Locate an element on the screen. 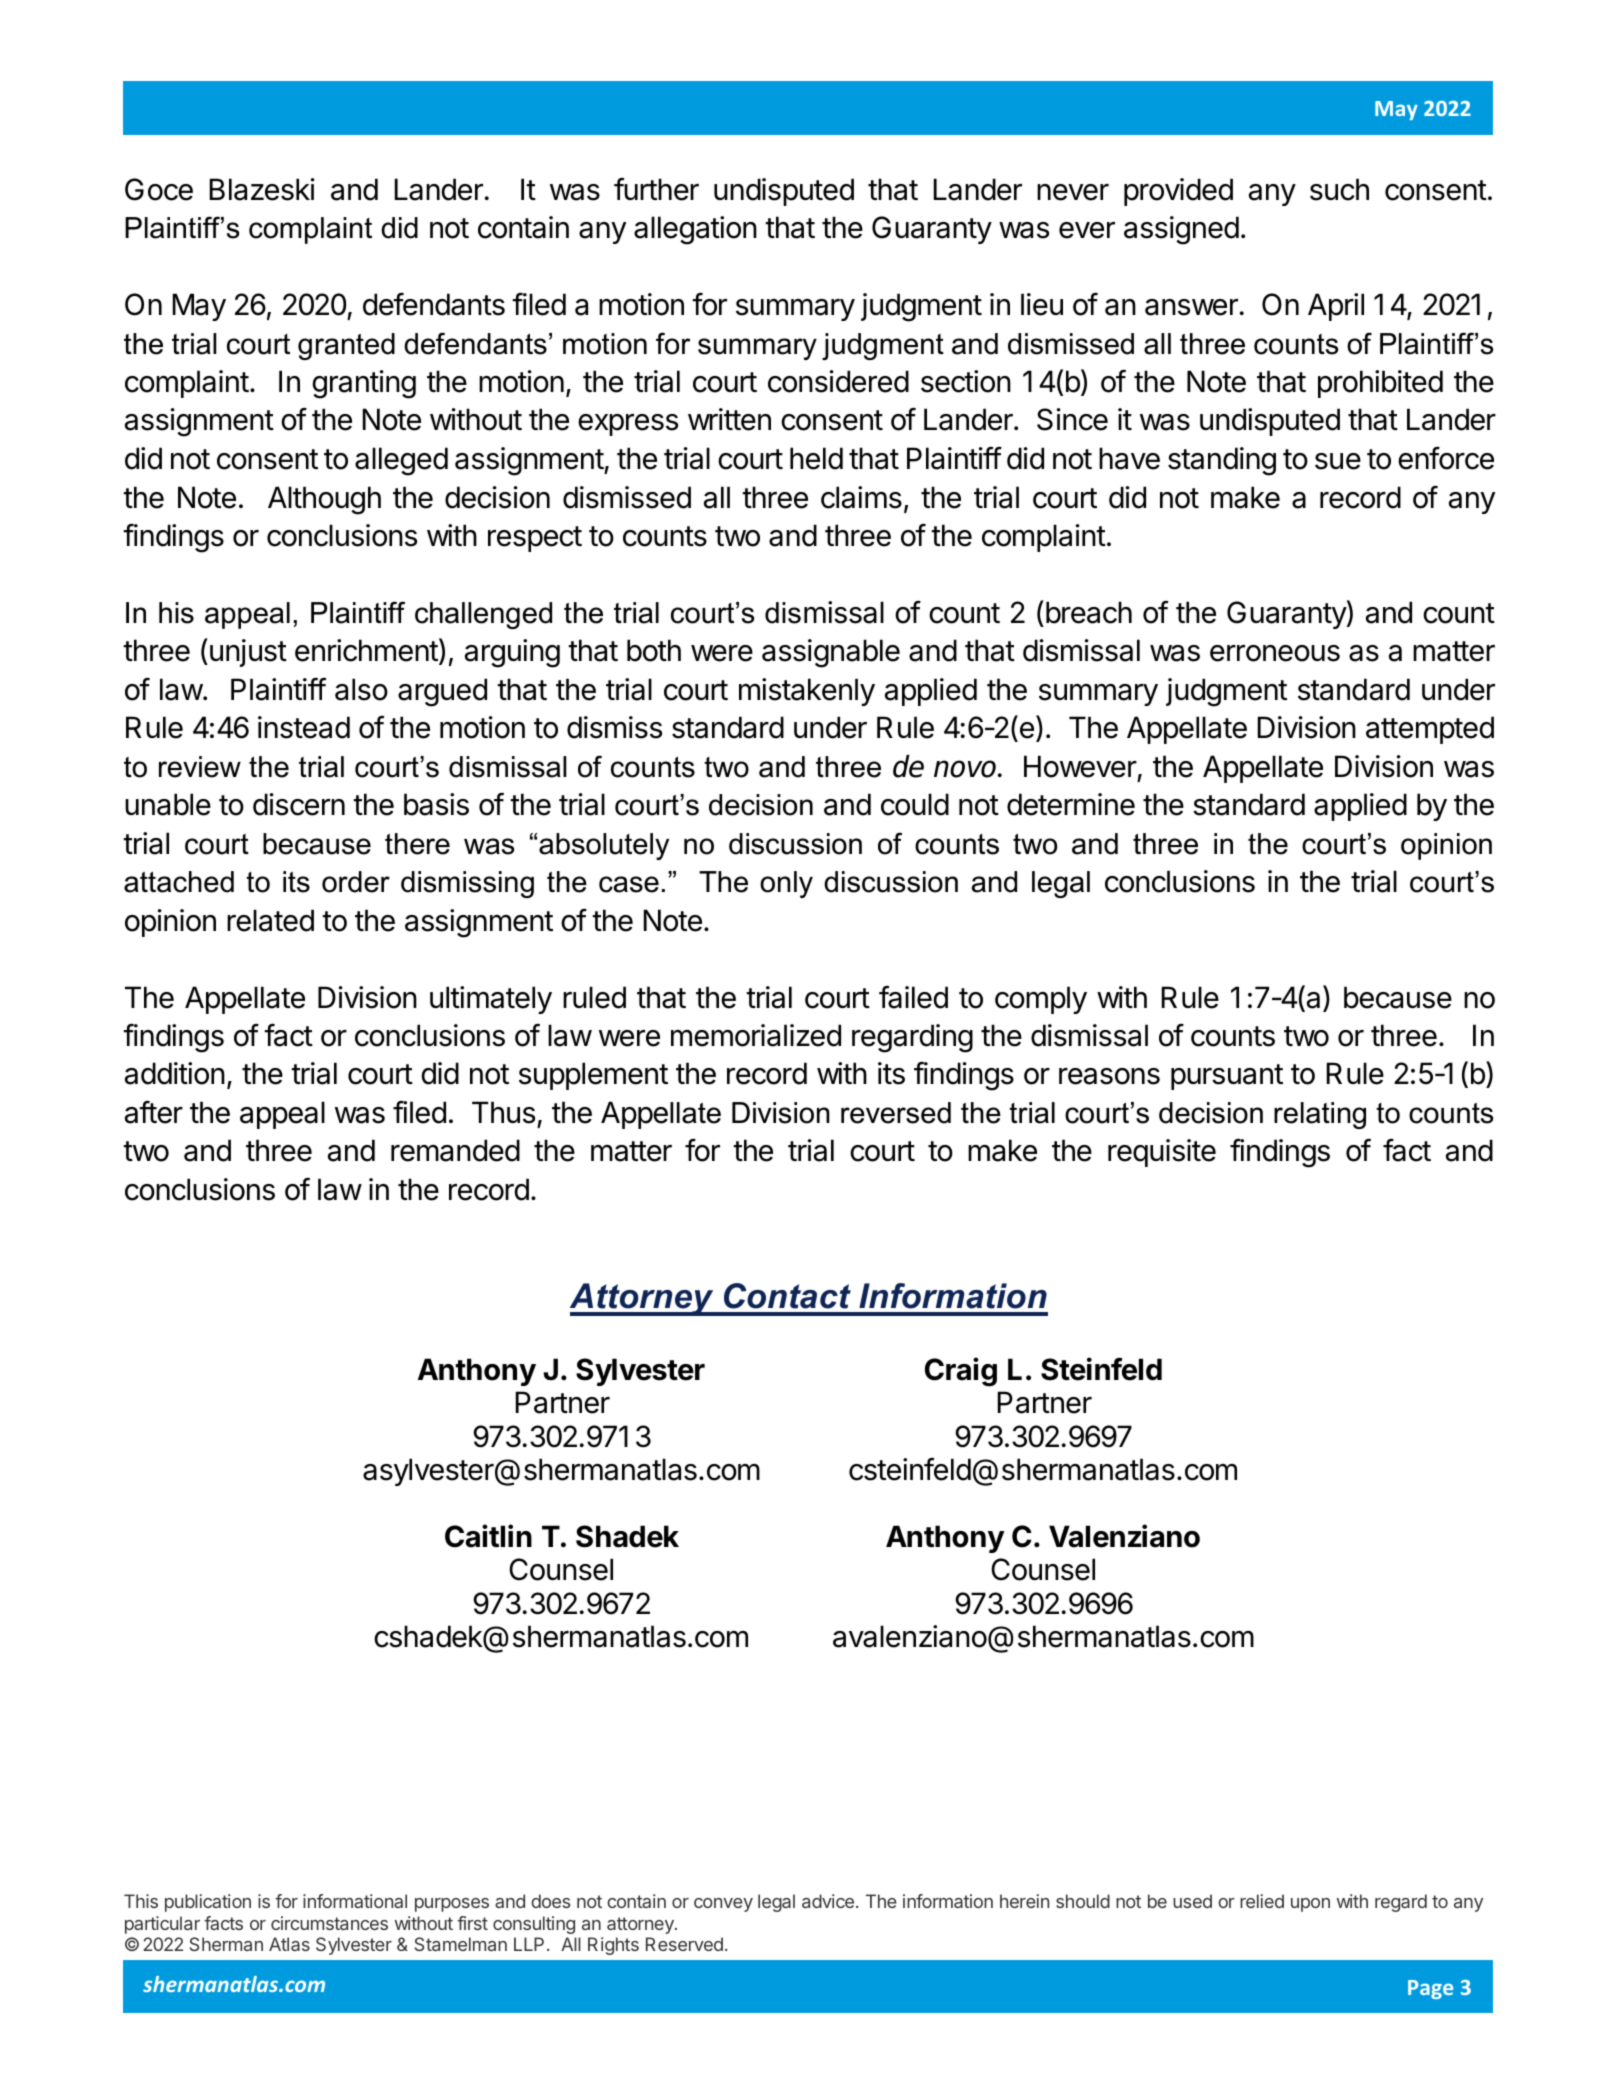  only is located at coordinates (786, 884).
